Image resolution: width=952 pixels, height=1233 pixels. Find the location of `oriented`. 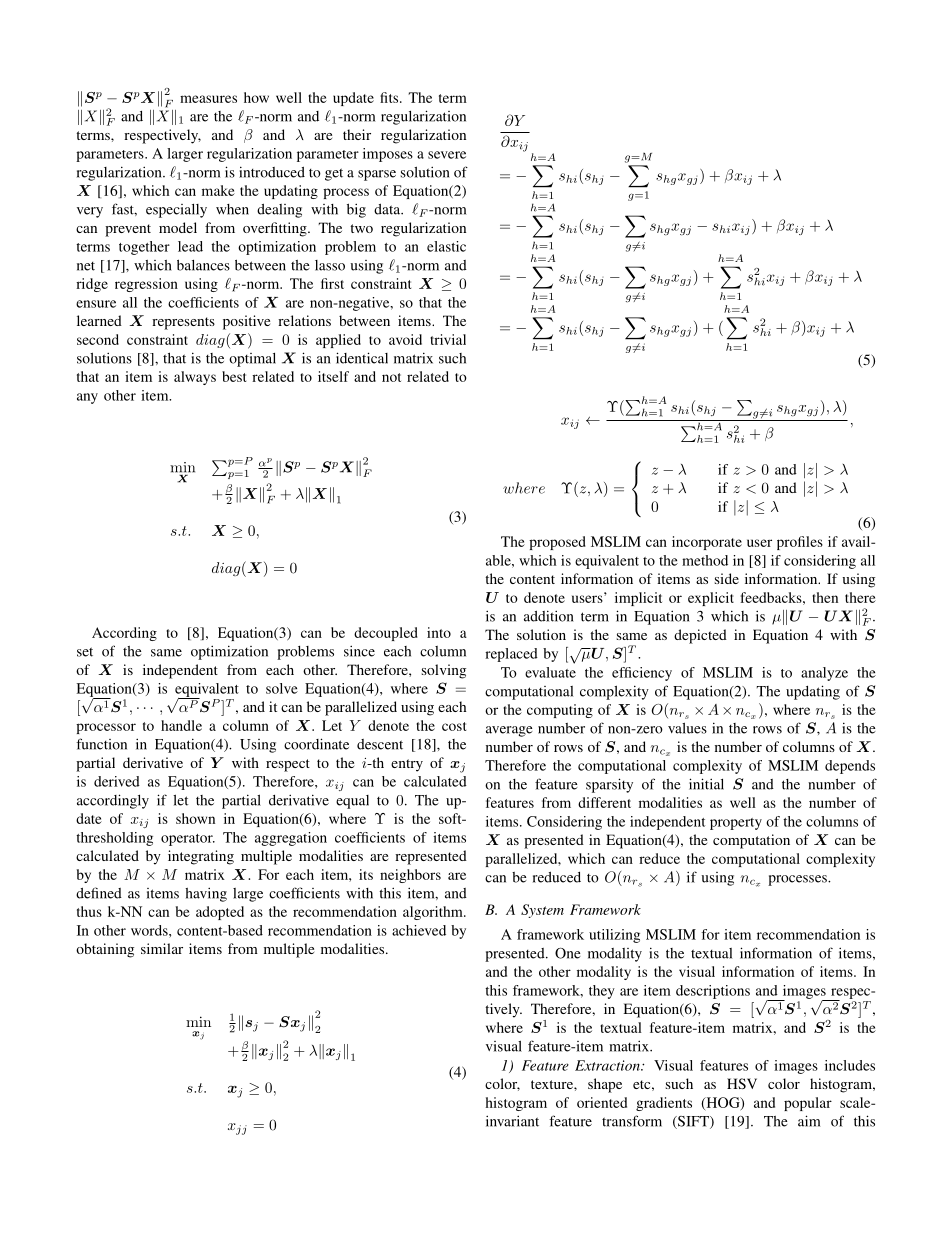

oriented is located at coordinates (602, 1102).
